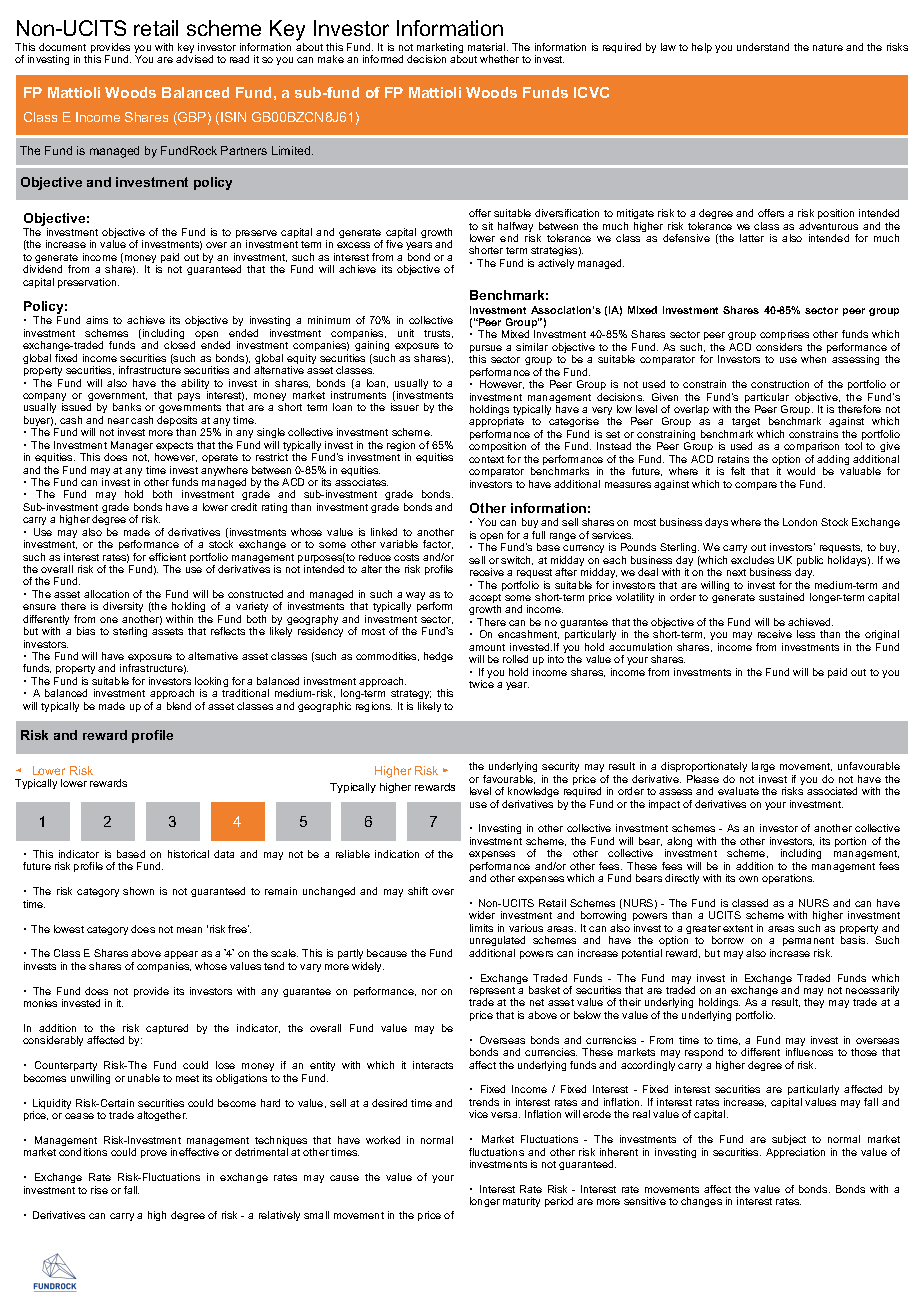 Image resolution: width=924 pixels, height=1308 pixels. Describe the element at coordinates (406, 333) in the screenshot. I see `unit` at that location.
